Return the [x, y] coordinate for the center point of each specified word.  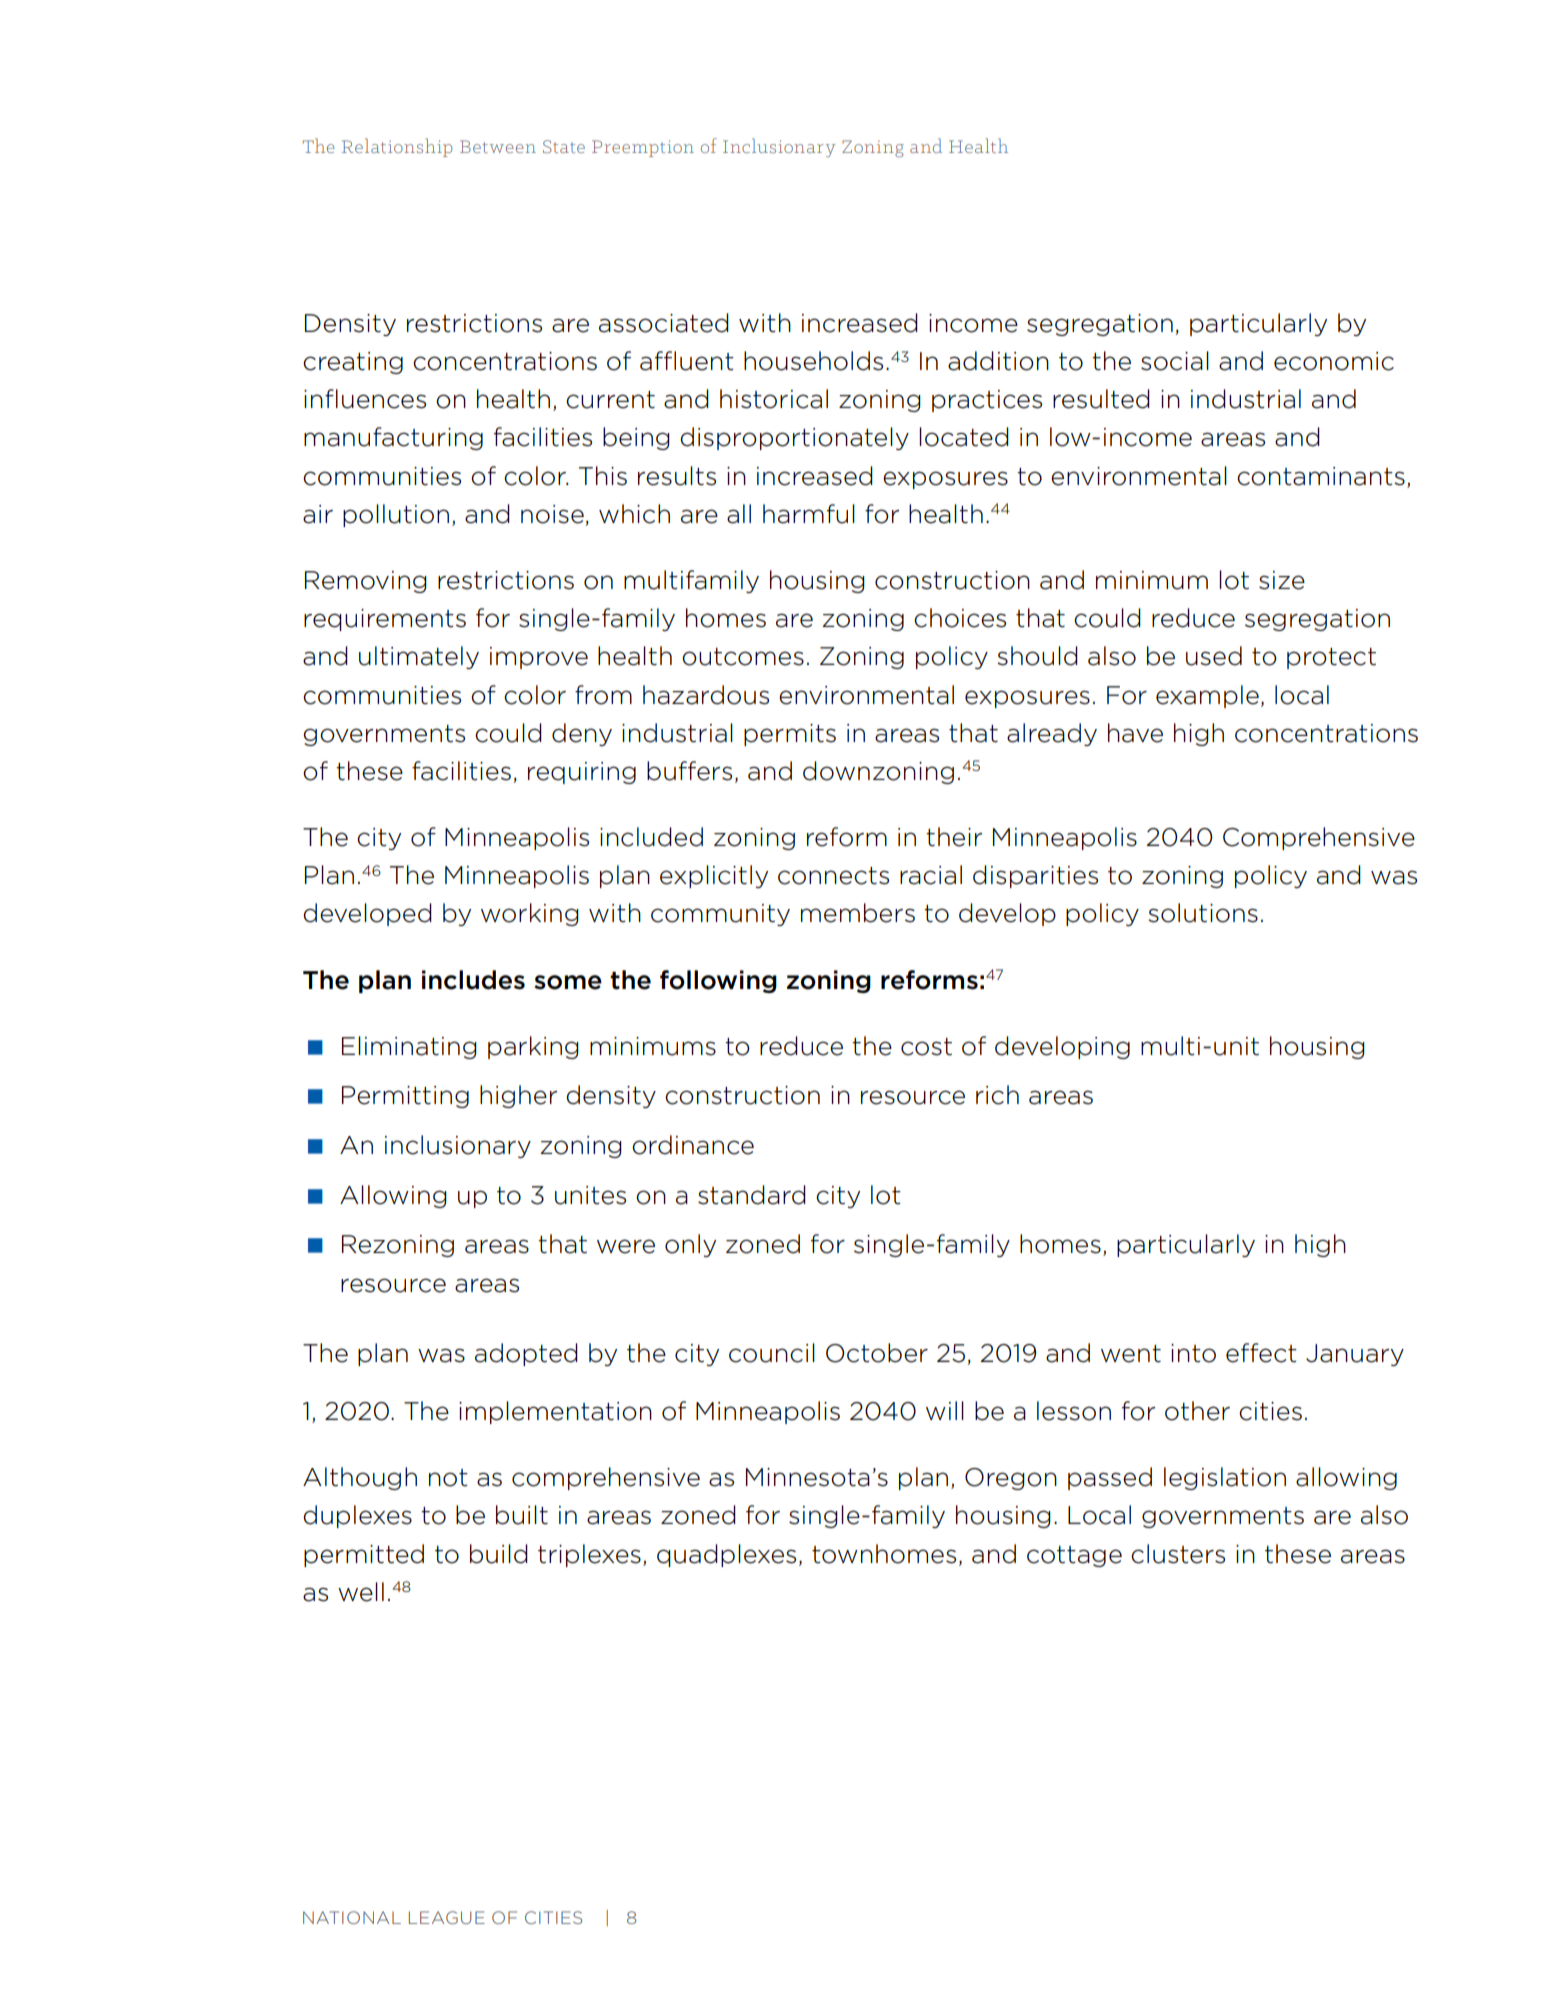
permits [790, 735]
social [1175, 361]
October [877, 1353]
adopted [526, 1354]
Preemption [643, 148]
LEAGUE [447, 1917]
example [1207, 696]
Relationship [397, 147]
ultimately [419, 657]
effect [1261, 1353]
